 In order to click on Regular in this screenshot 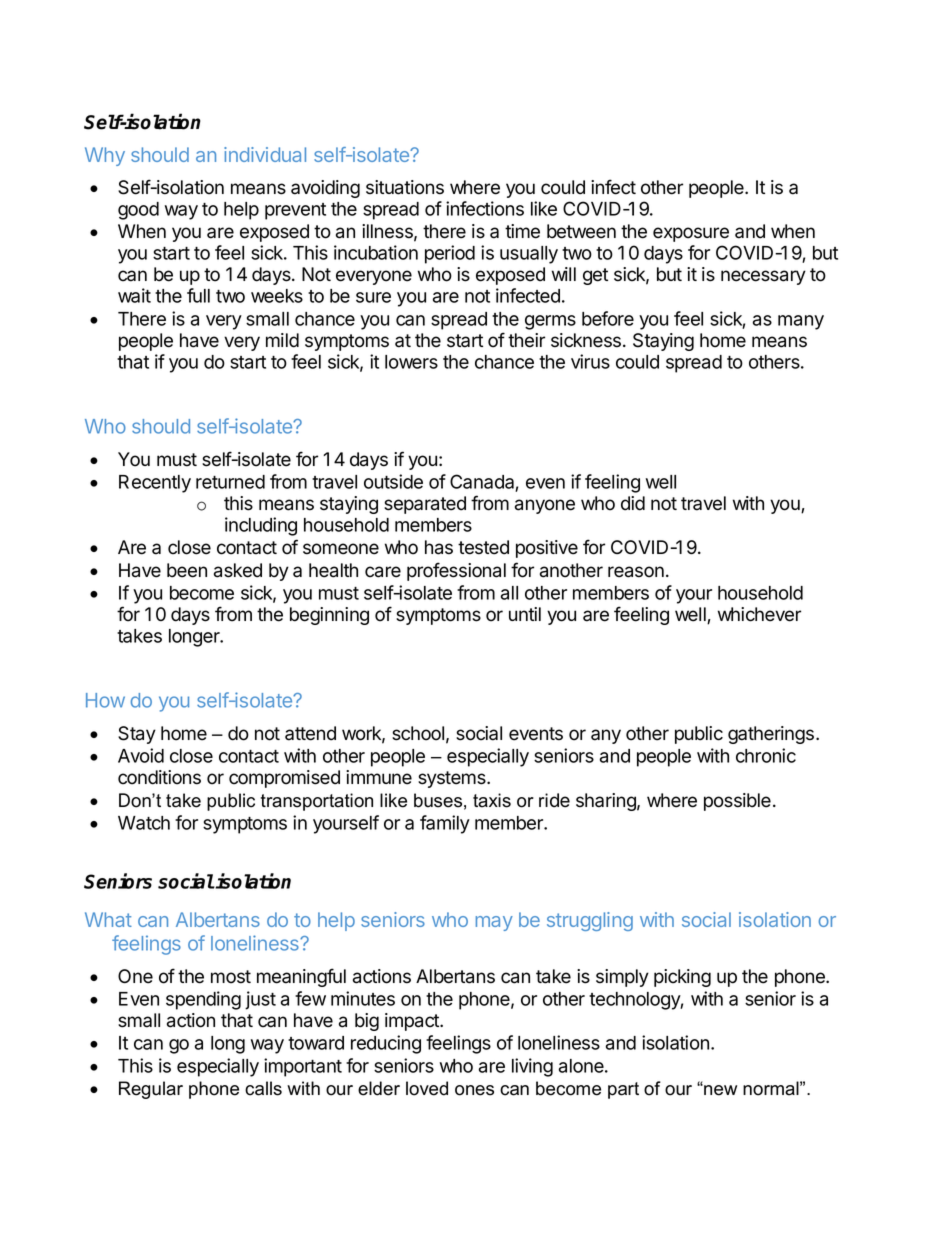, I will do `click(151, 1090)`.
